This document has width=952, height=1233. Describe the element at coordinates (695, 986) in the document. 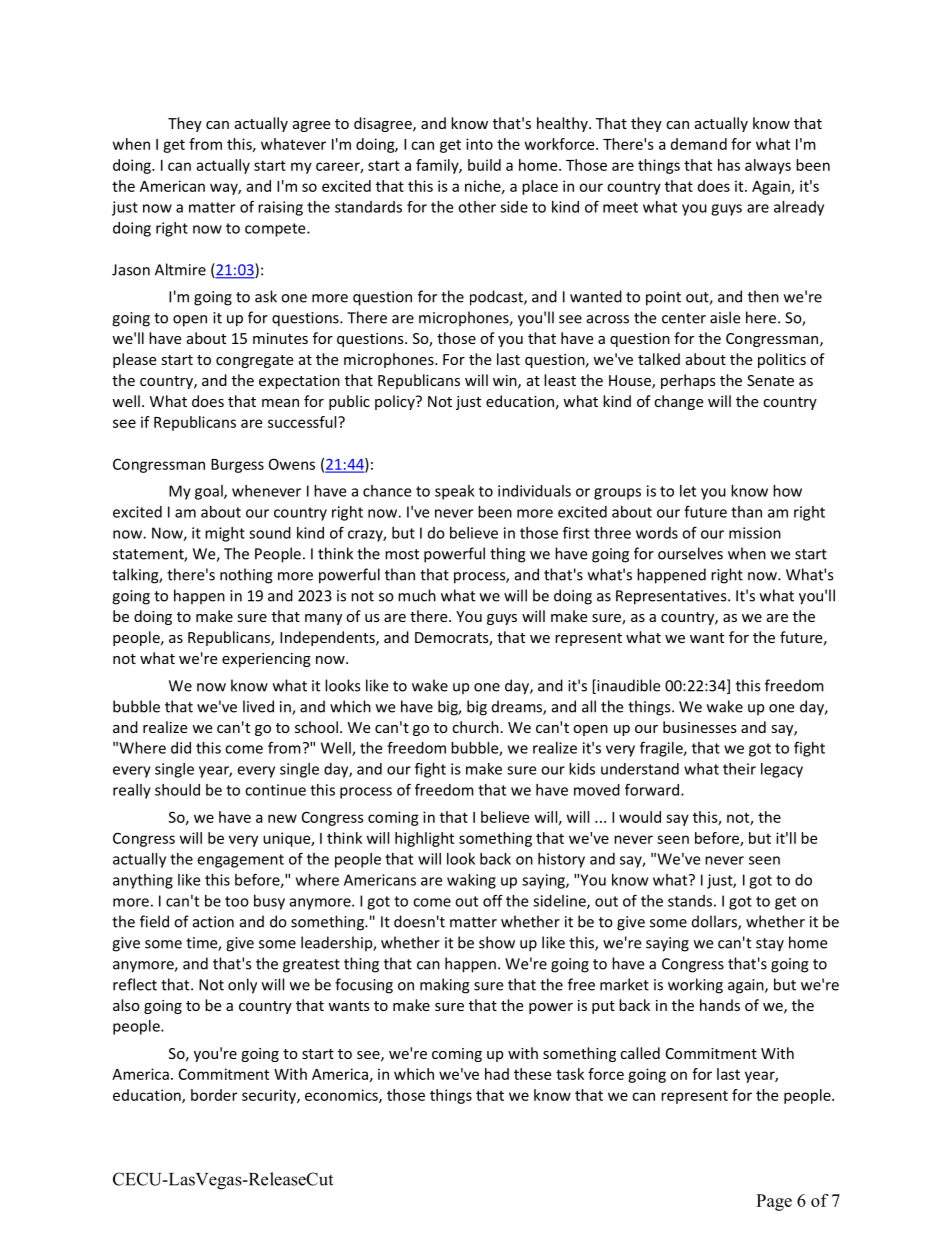

I see `working` at that location.
